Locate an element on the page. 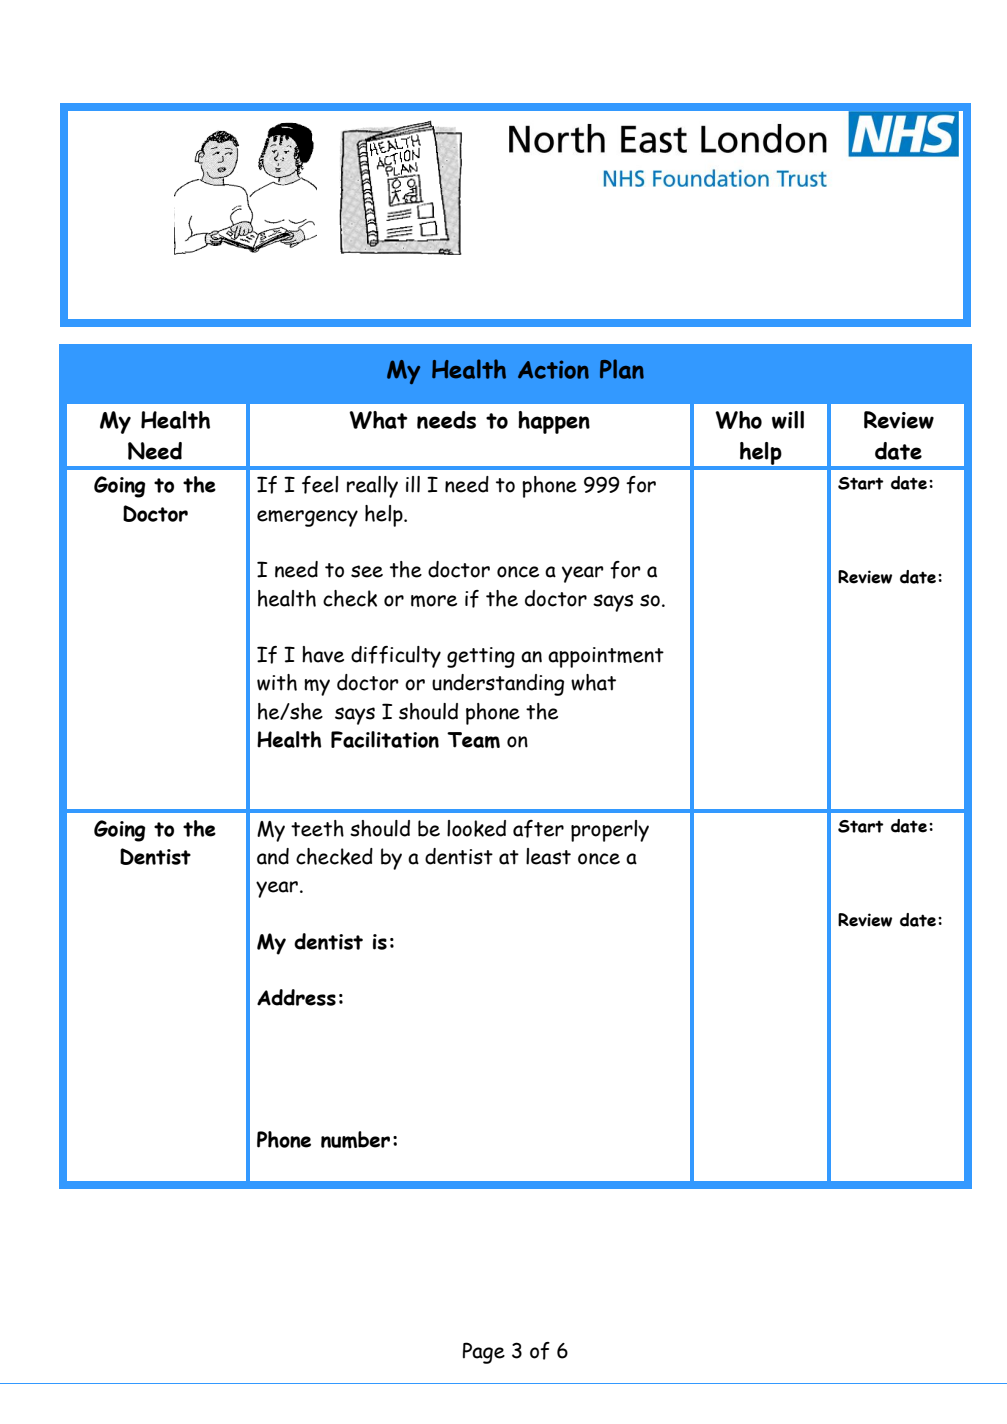  Who is located at coordinates (738, 420).
